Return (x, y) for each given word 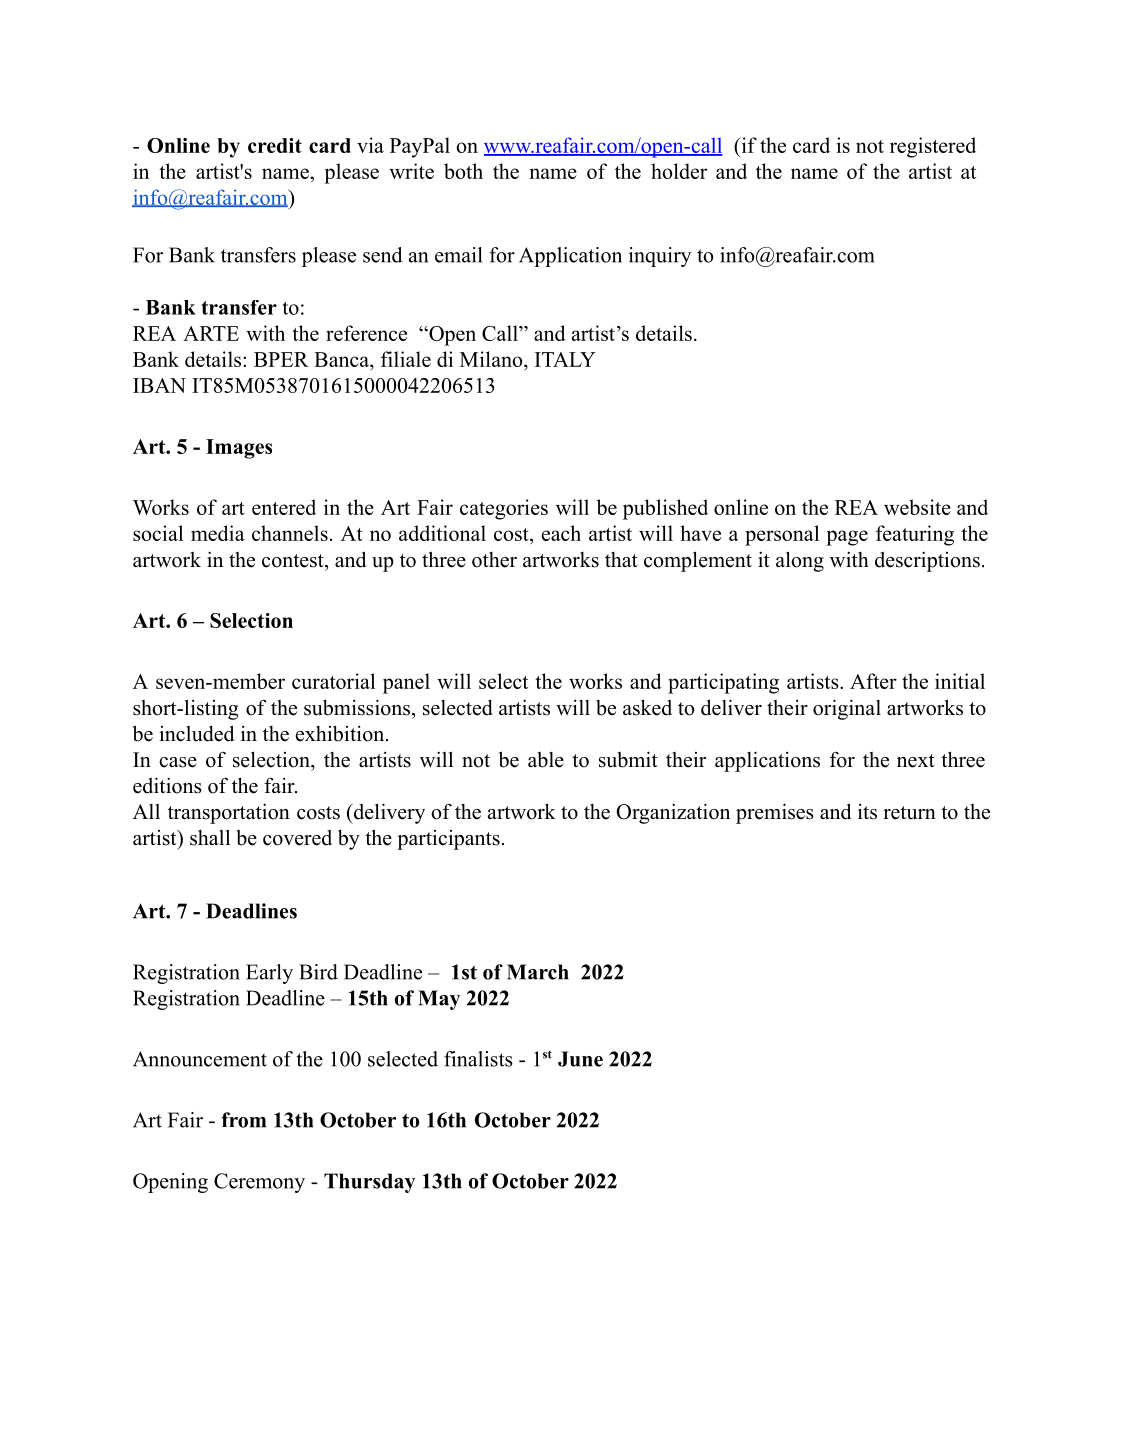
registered (933, 147)
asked (647, 707)
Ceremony (259, 1183)
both (463, 171)
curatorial (333, 681)
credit (275, 145)
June (580, 1059)
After (873, 681)
